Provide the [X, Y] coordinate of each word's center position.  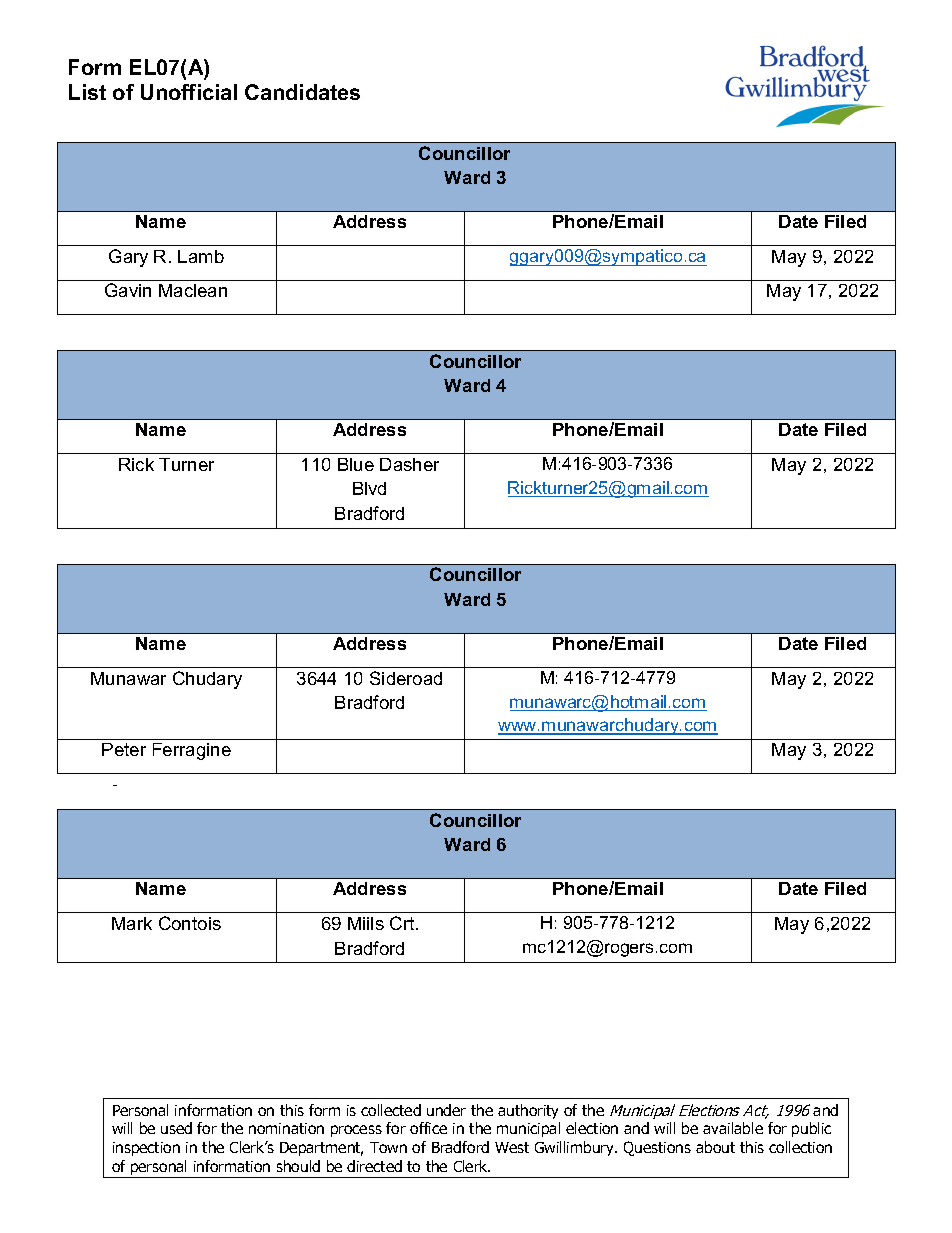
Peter [124, 749]
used [176, 1128]
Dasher [409, 464]
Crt [403, 923]
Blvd [369, 488]
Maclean [193, 290]
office [428, 1128]
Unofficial [189, 92]
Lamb [201, 256]
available [733, 1128]
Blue [356, 464]
